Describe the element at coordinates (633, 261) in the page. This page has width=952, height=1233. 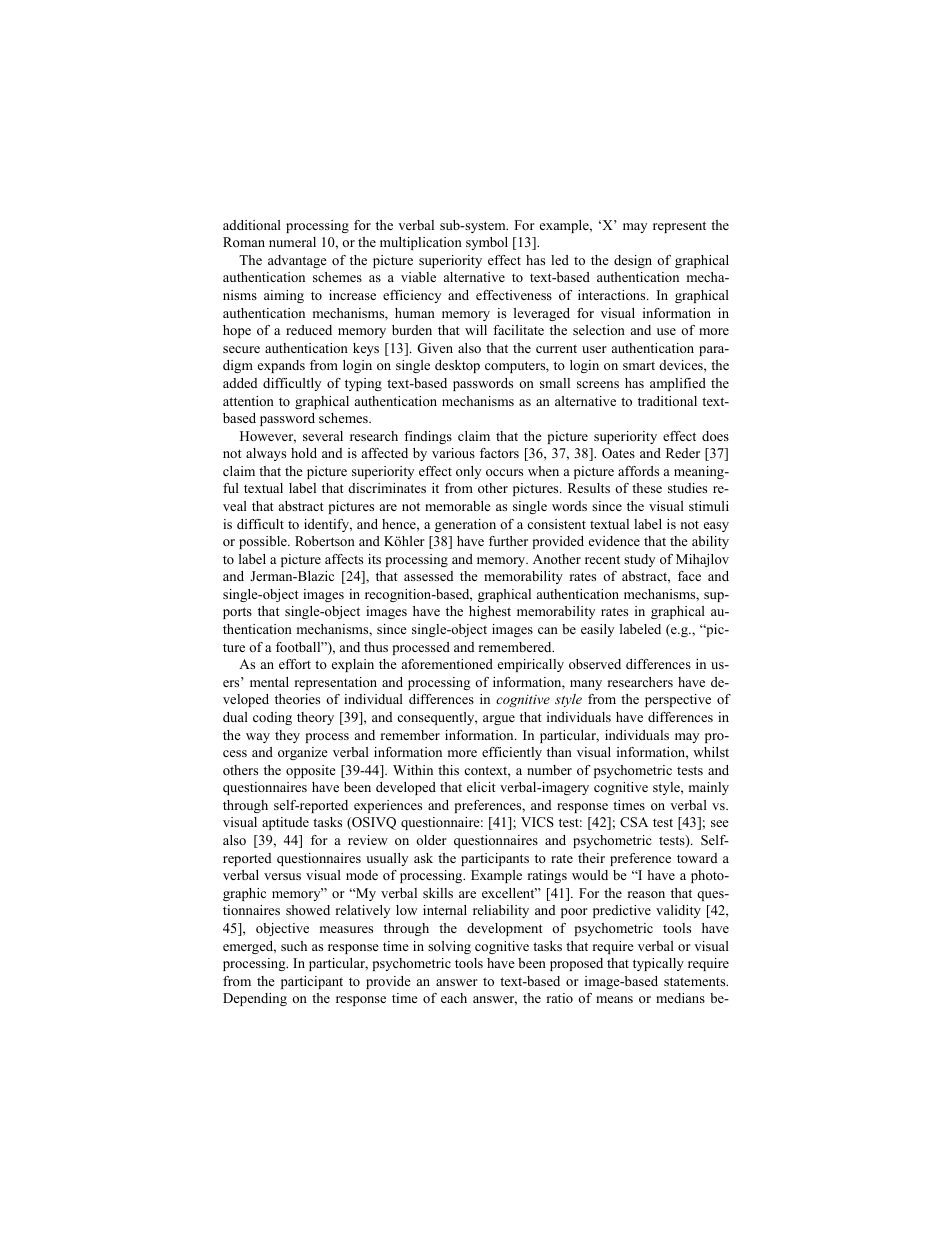
I see `design` at that location.
